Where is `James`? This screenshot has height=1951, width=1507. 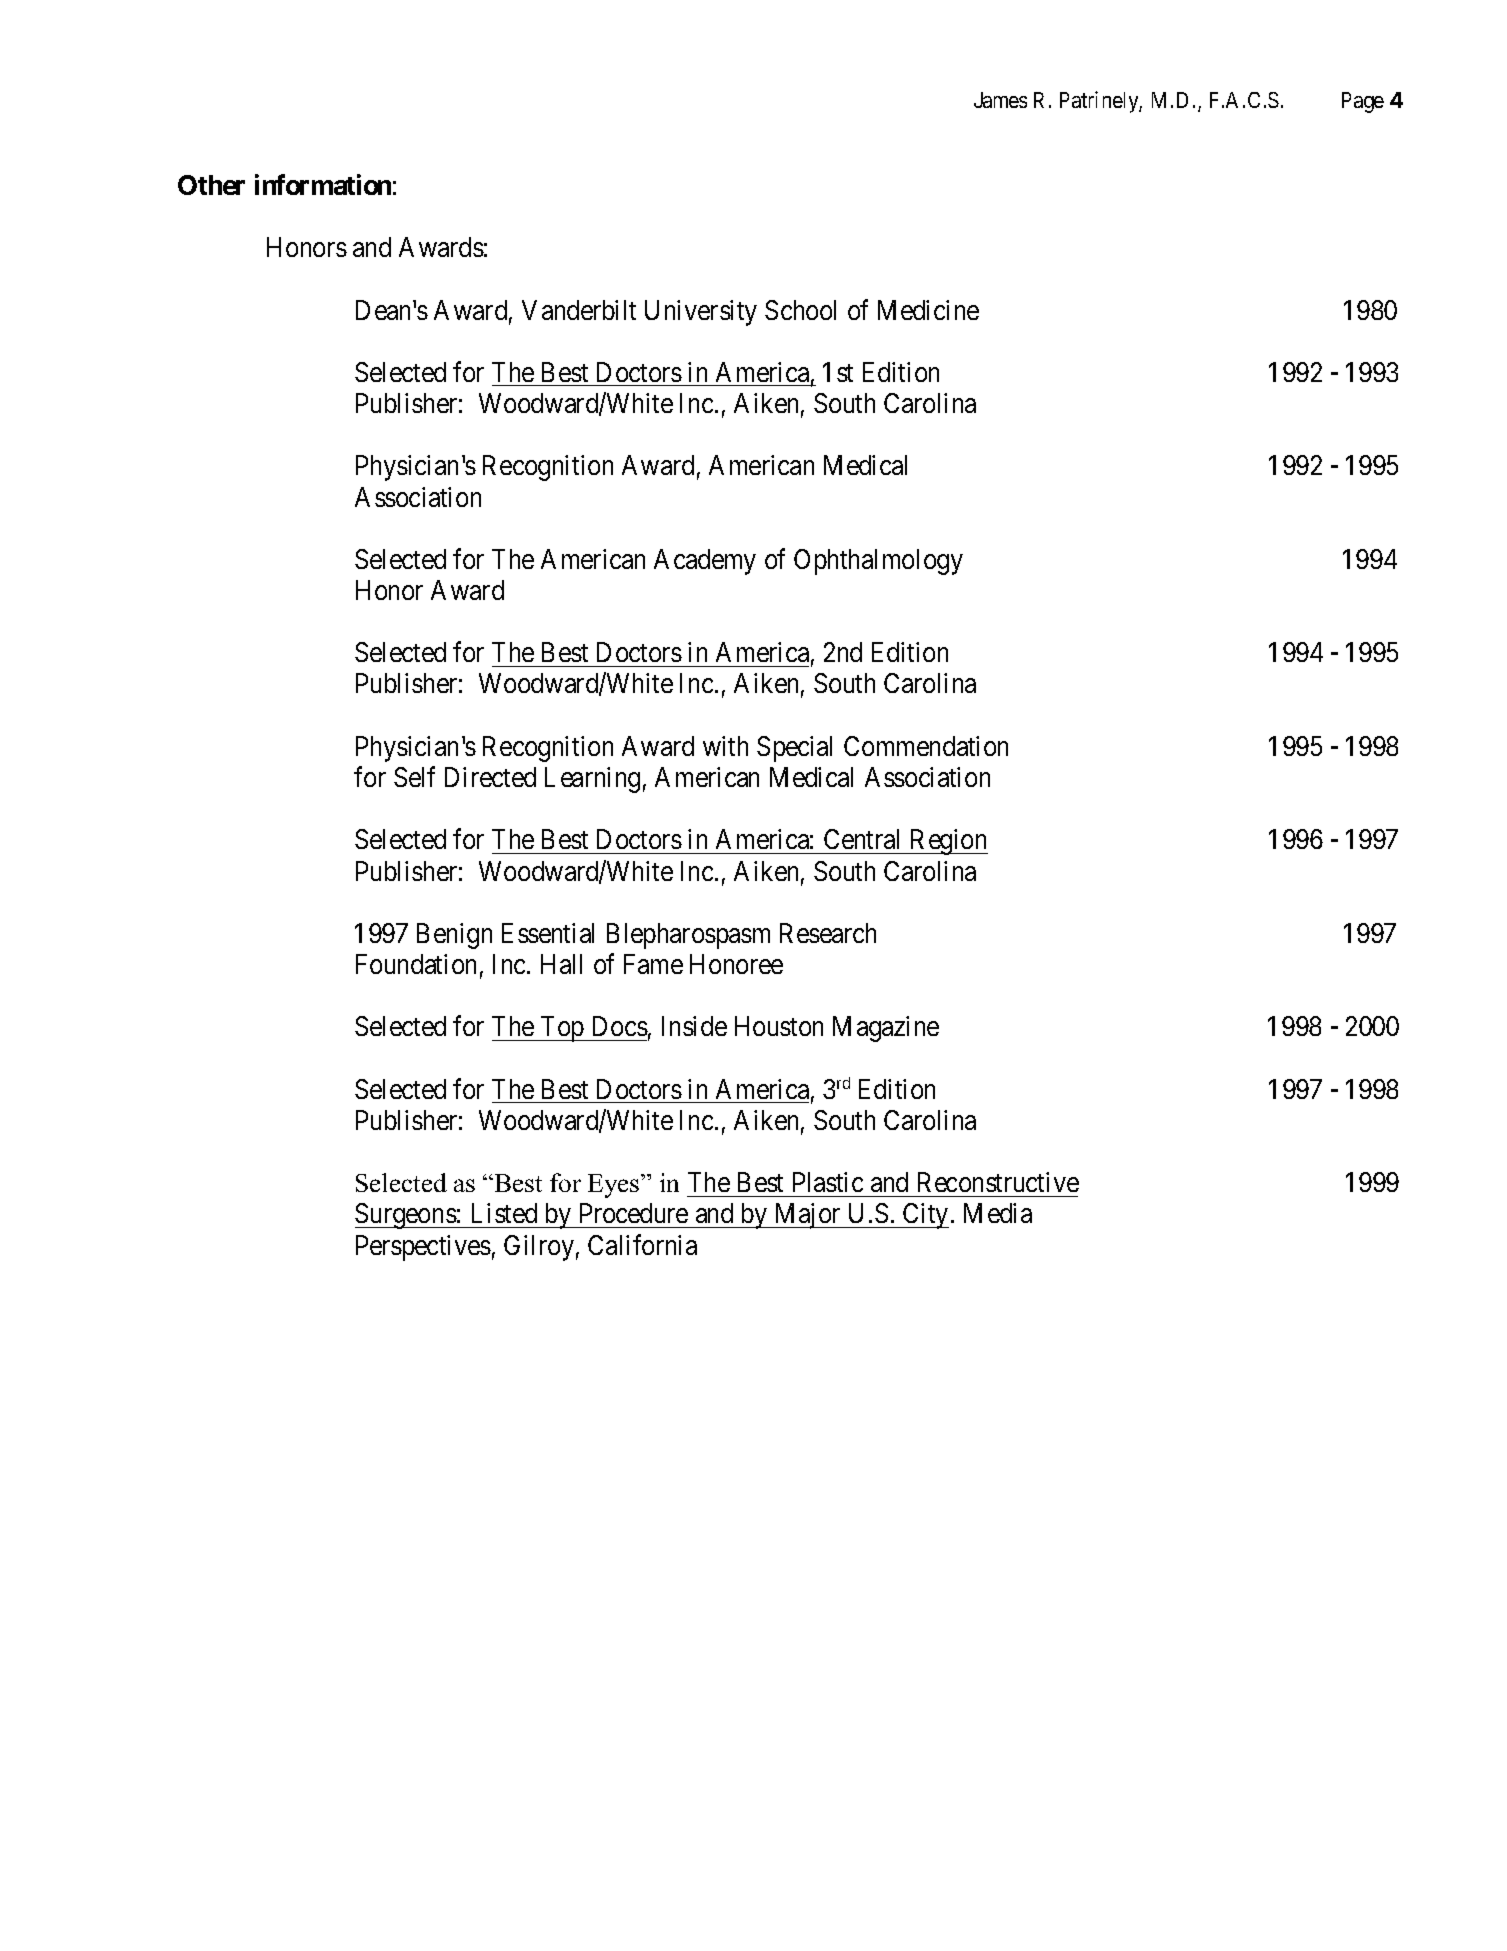 James is located at coordinates (1000, 100).
